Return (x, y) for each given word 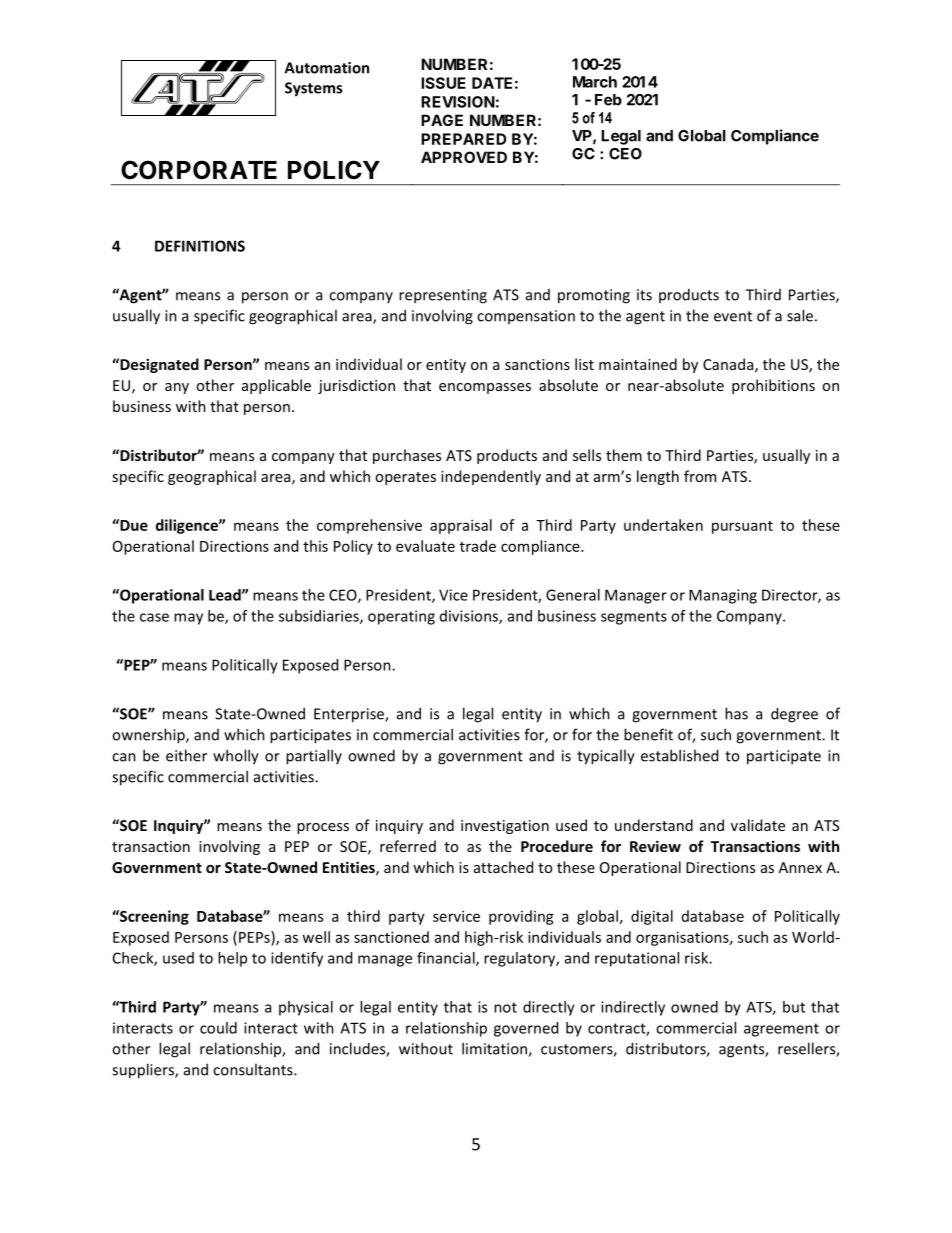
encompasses (485, 388)
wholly (236, 757)
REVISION (458, 102)
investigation (505, 827)
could (218, 1028)
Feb (608, 100)
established (679, 755)
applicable (276, 386)
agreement (781, 1030)
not (505, 1007)
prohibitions (773, 386)
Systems (313, 89)
